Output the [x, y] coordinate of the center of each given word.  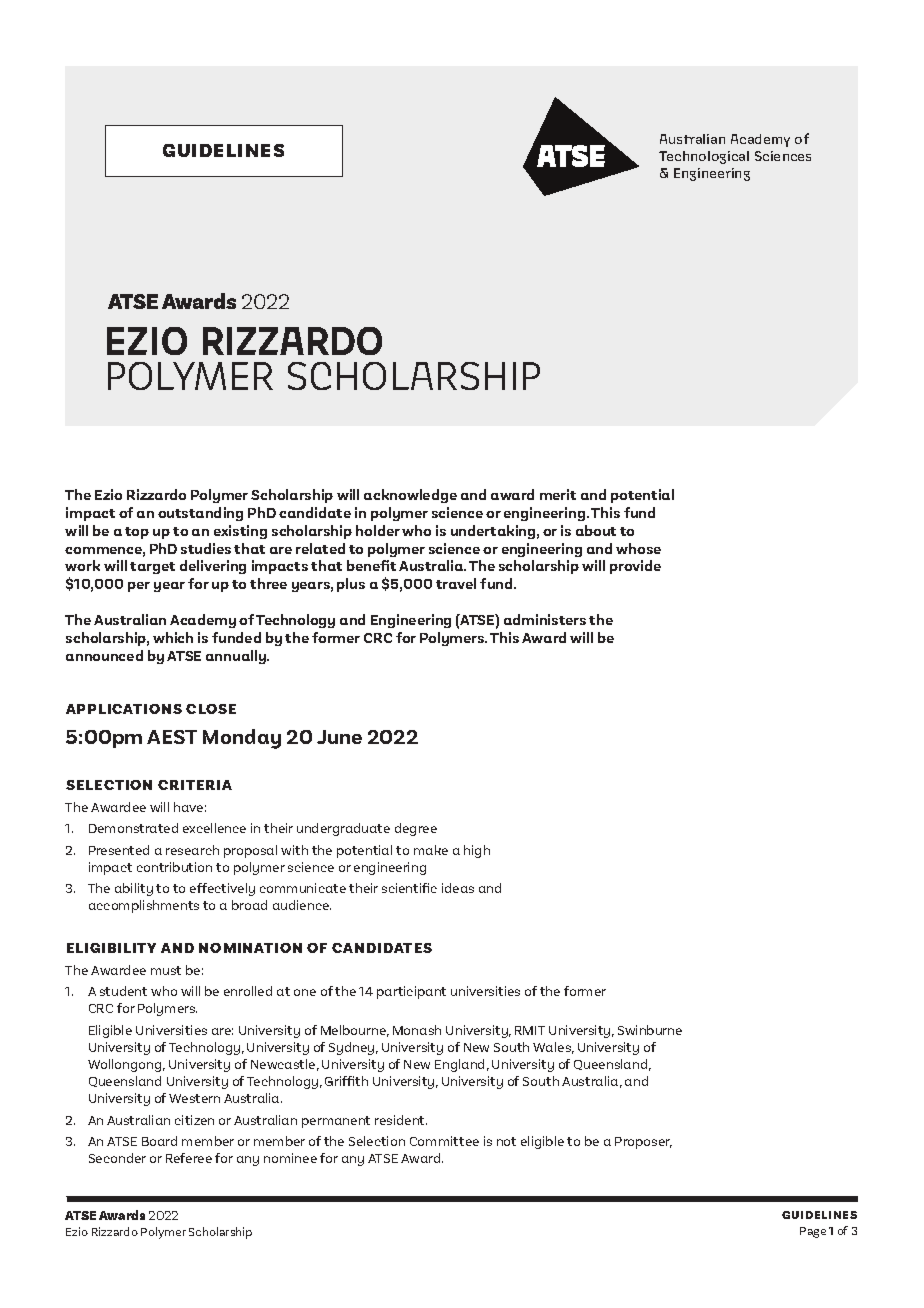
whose [638, 548]
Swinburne [650, 1030]
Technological [704, 157]
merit [558, 494]
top [137, 533]
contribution [174, 867]
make [431, 850]
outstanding [200, 514]
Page [813, 1232]
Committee [444, 1141]
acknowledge [410, 496]
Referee [189, 1158]
